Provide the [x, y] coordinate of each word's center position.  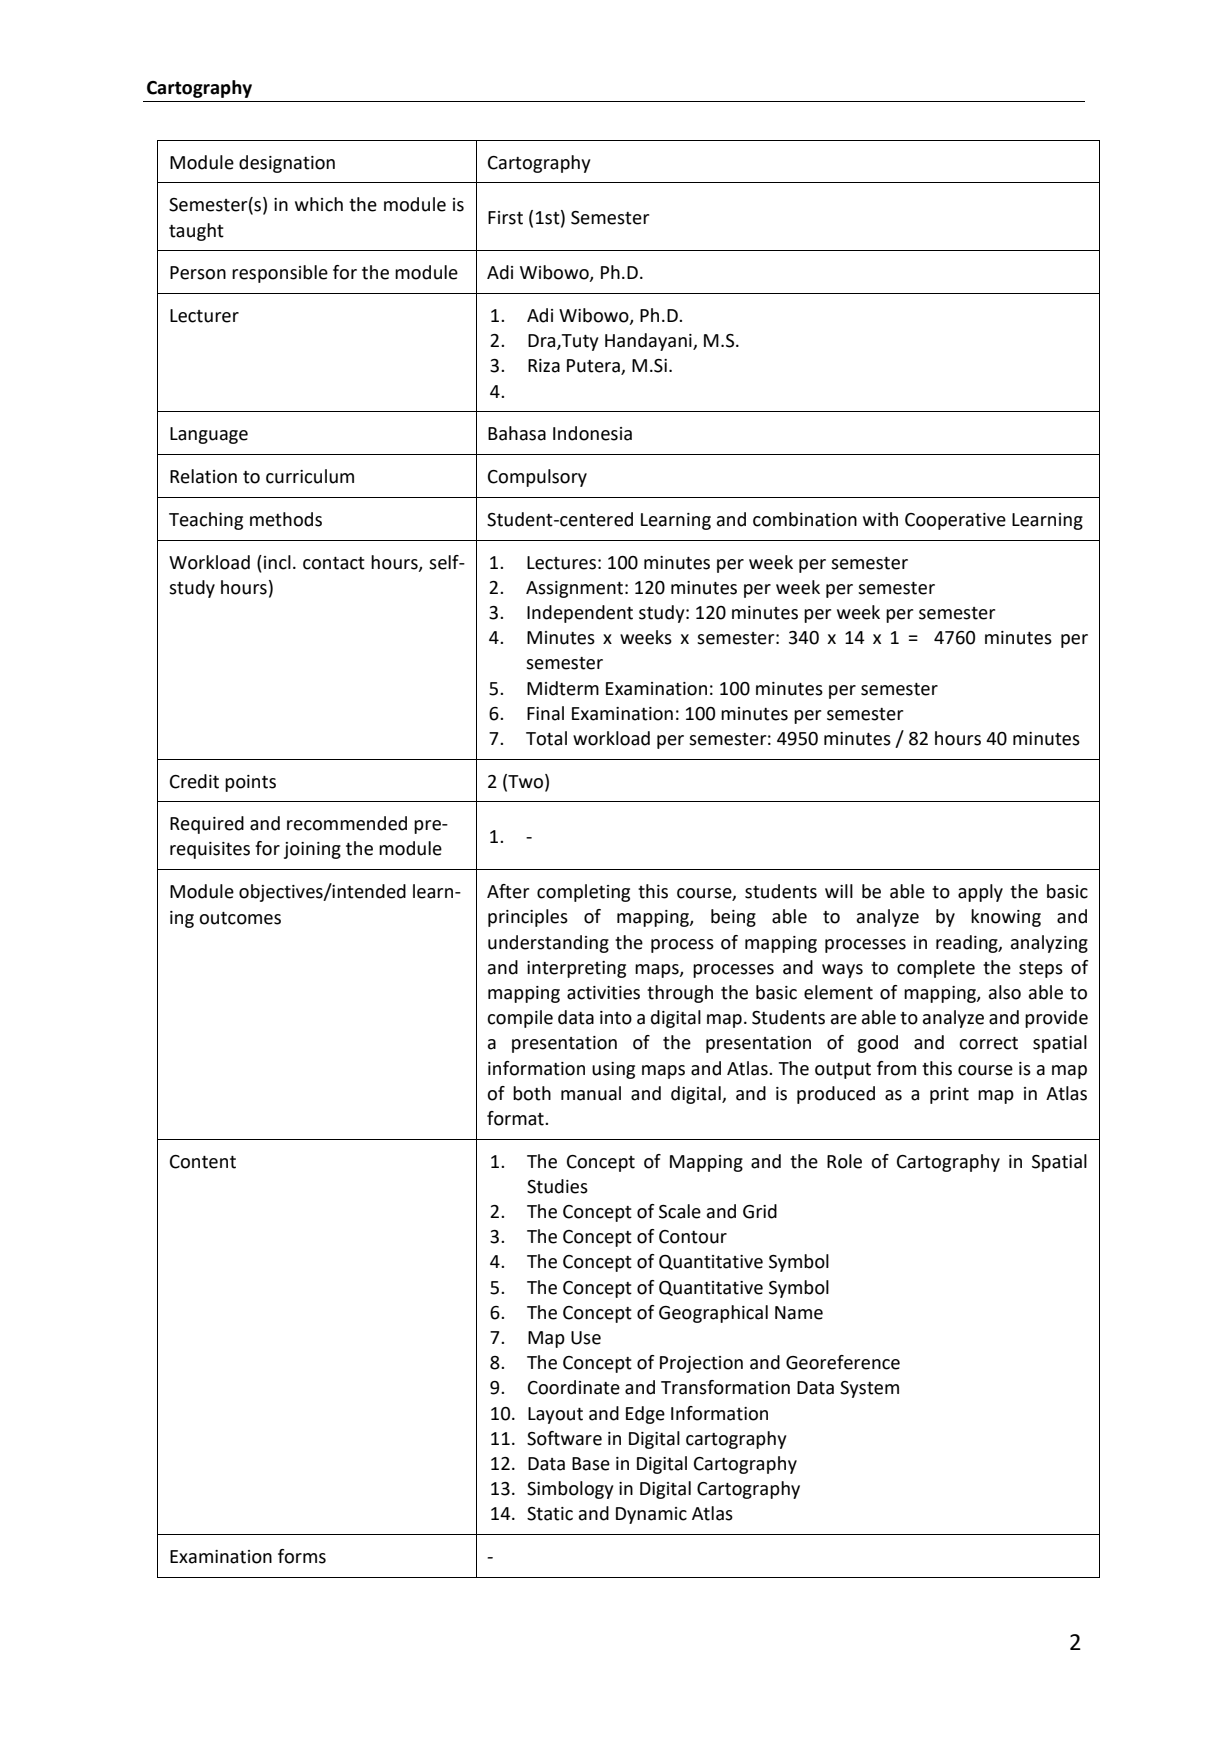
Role [844, 1161]
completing [583, 893]
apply [980, 893]
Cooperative [955, 521]
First [505, 218]
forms [302, 1556]
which [319, 204]
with [880, 519]
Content [203, 1162]
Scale [680, 1211]
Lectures [561, 563]
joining [312, 850]
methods [286, 519]
